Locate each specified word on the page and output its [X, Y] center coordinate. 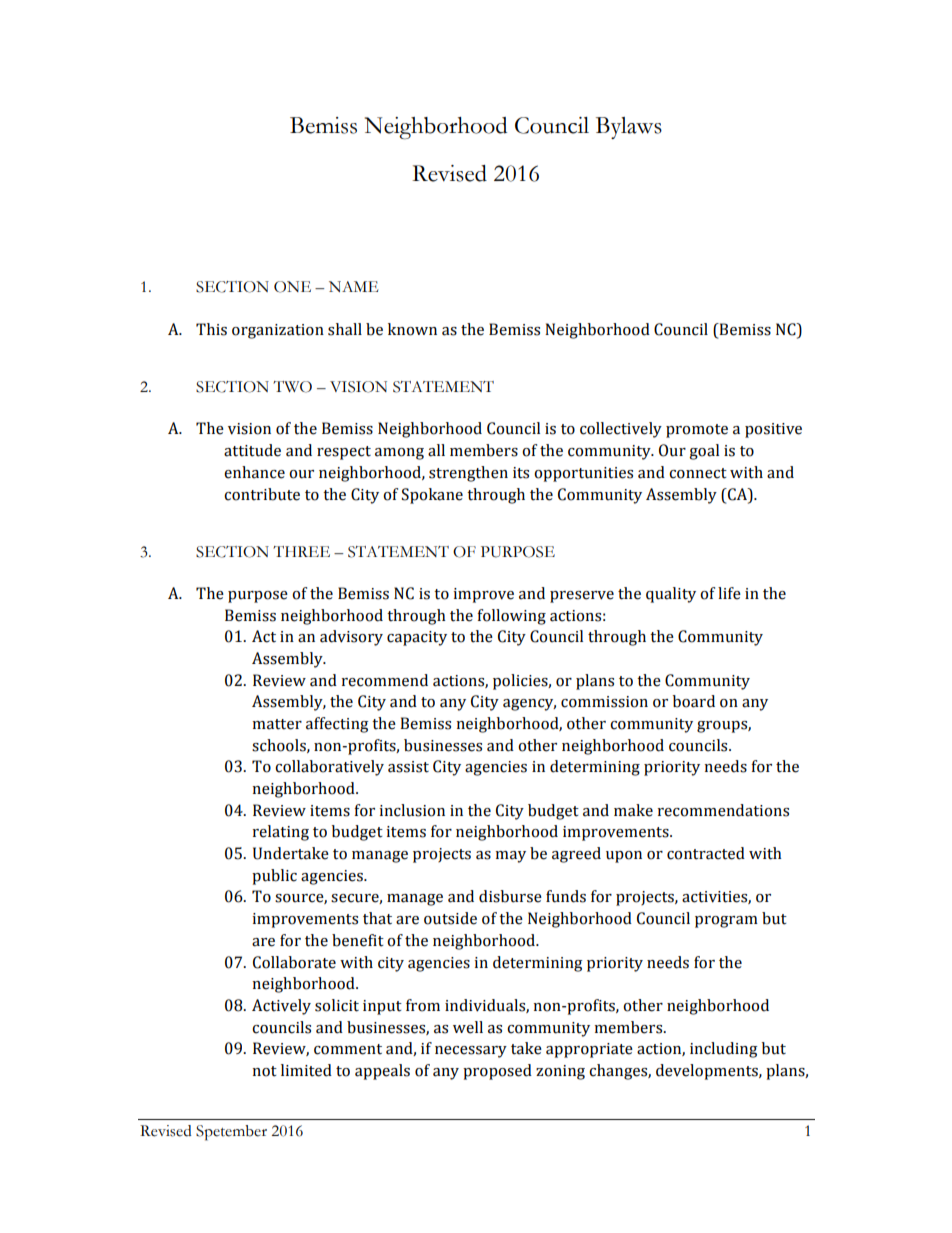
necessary [471, 1052]
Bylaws [629, 128]
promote [697, 431]
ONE [292, 287]
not [265, 1071]
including [724, 1050]
